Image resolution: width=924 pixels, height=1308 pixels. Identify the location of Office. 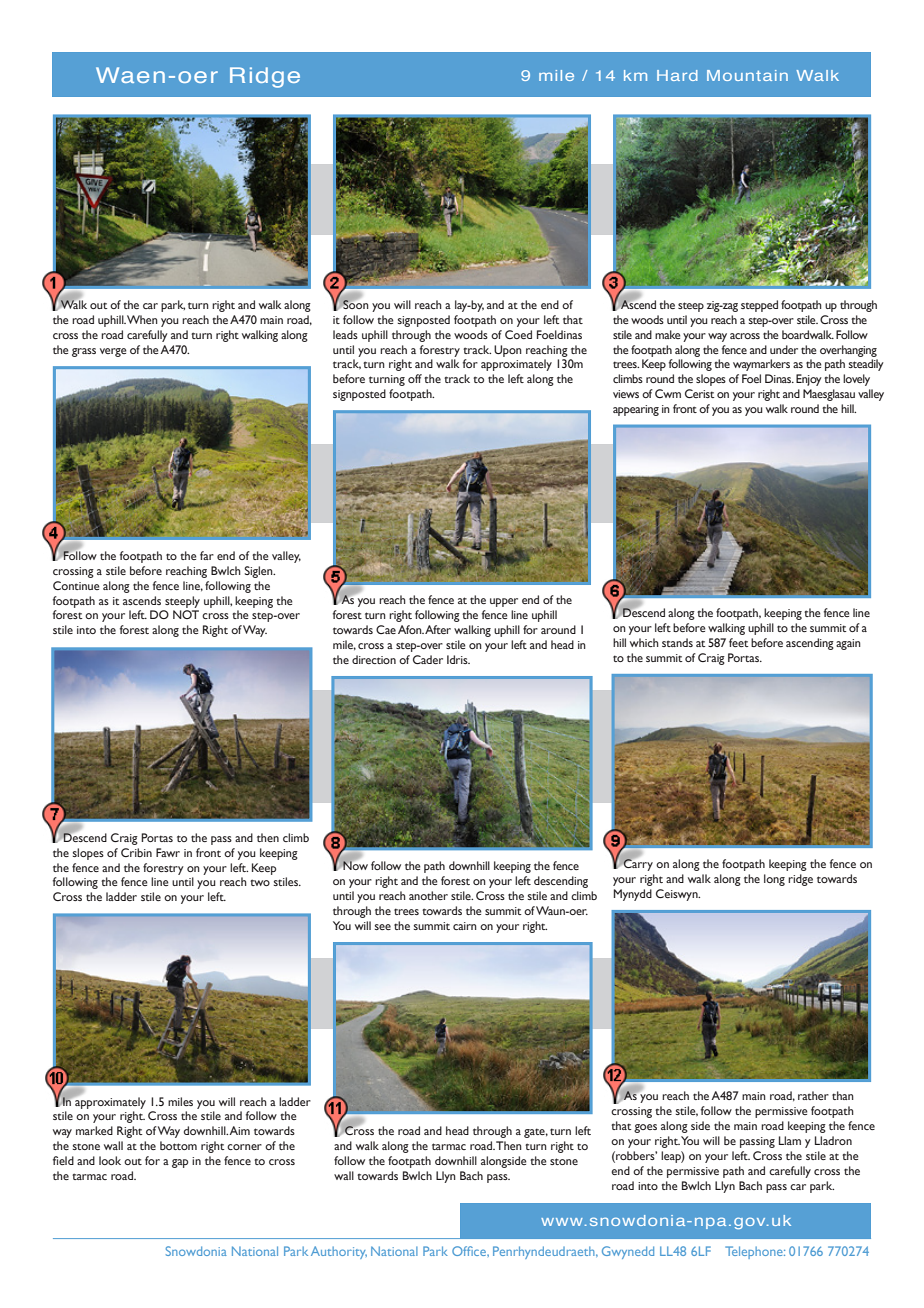
(470, 1251).
